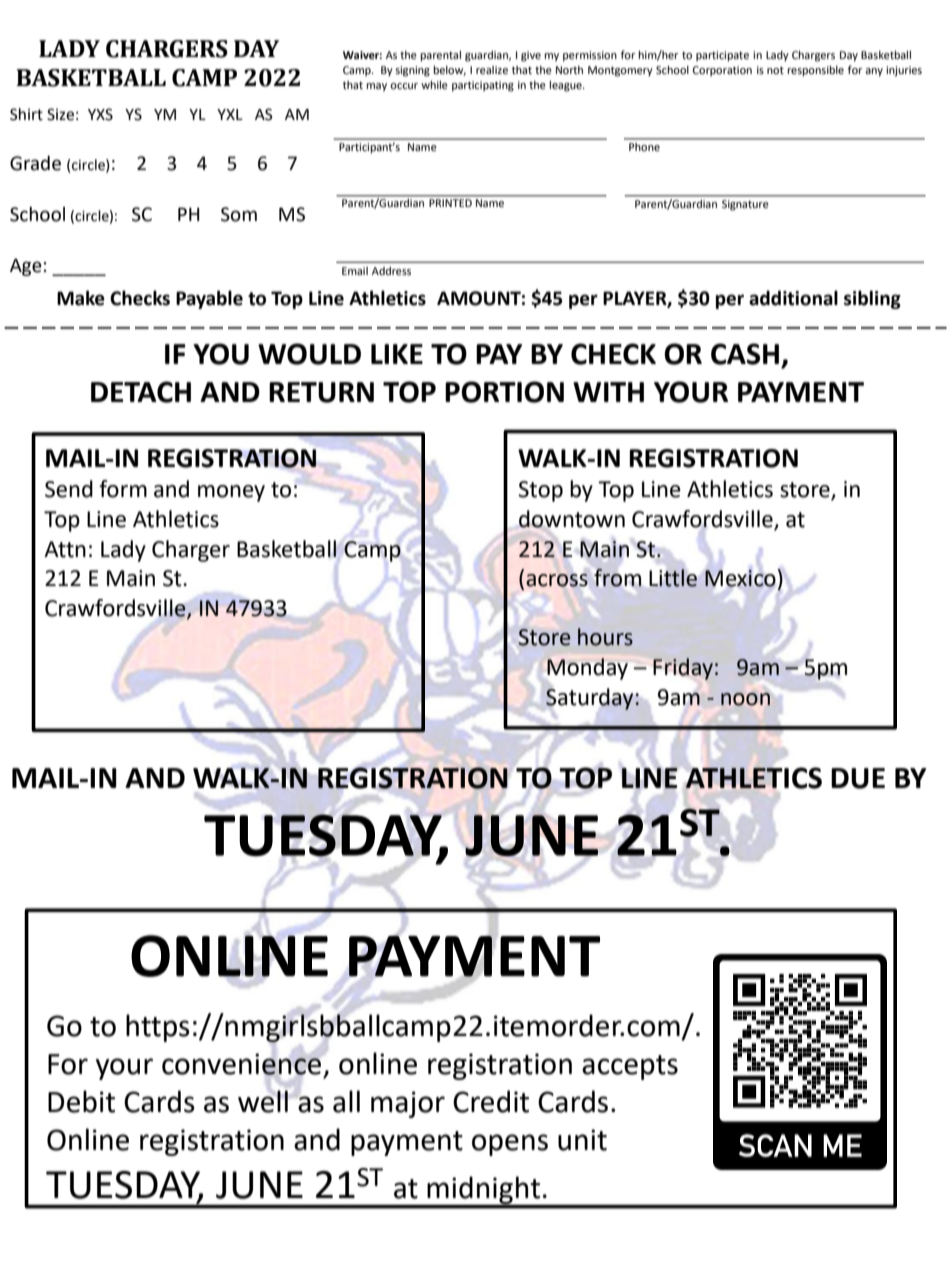 This document has width=952, height=1270. What do you see at coordinates (491, 1101) in the document?
I see `Credit` at bounding box center [491, 1101].
